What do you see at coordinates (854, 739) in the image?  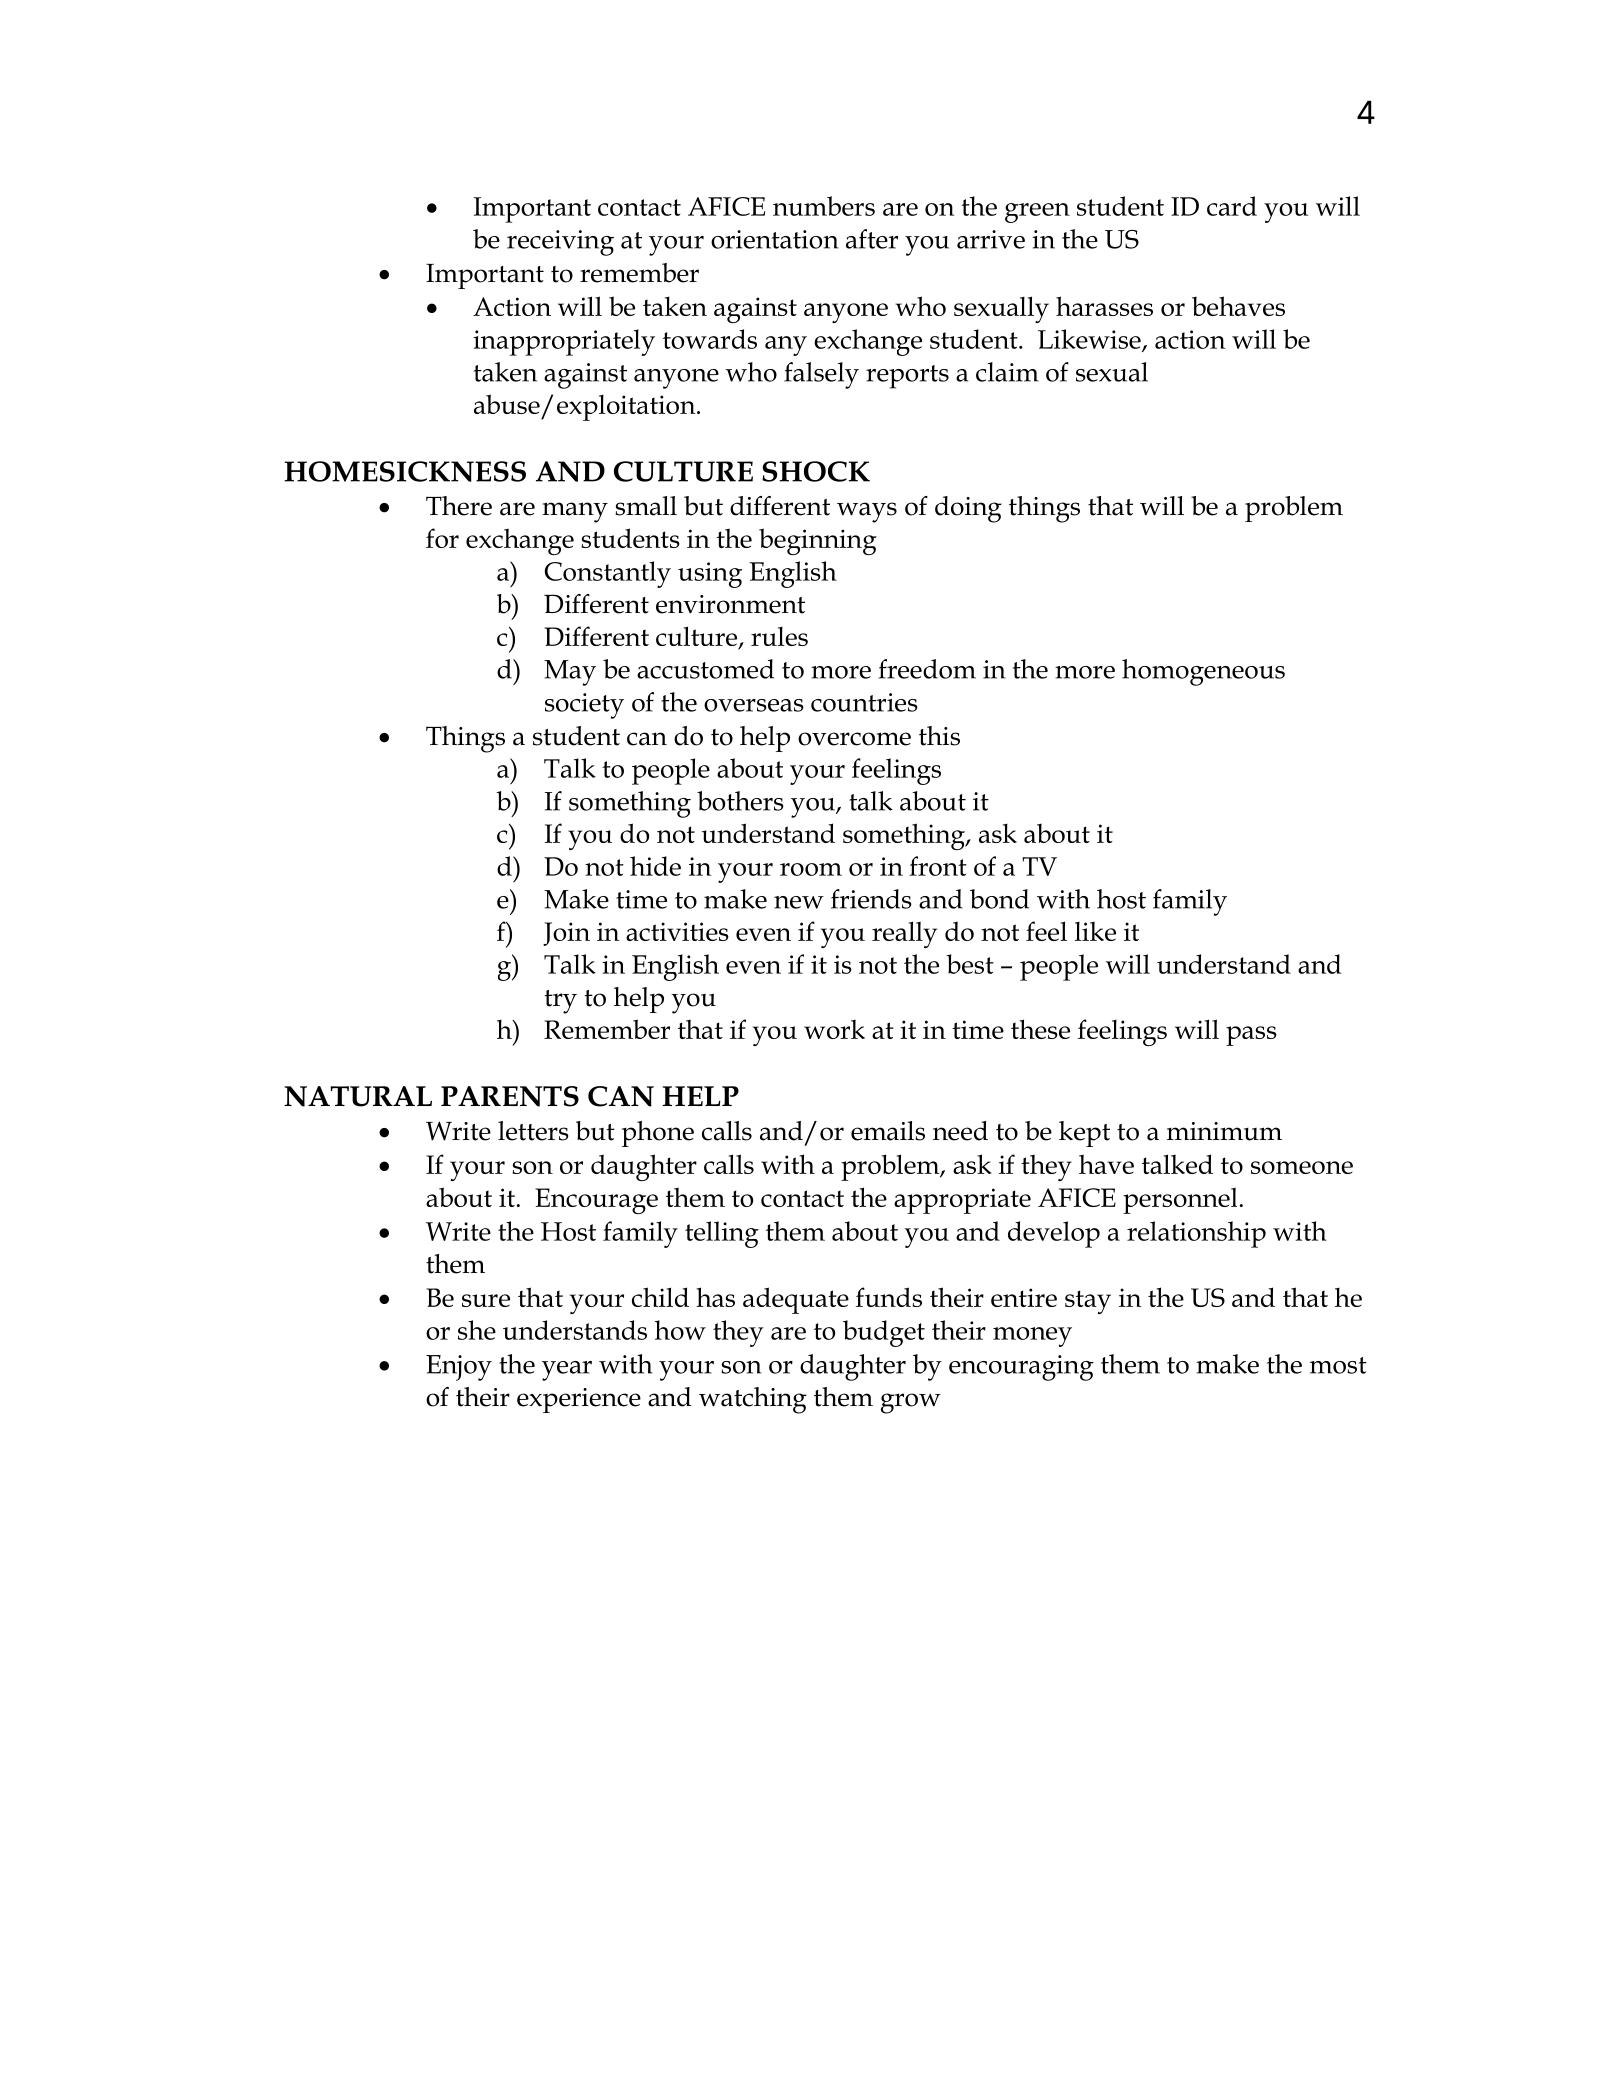 I see `overcome` at bounding box center [854, 739].
